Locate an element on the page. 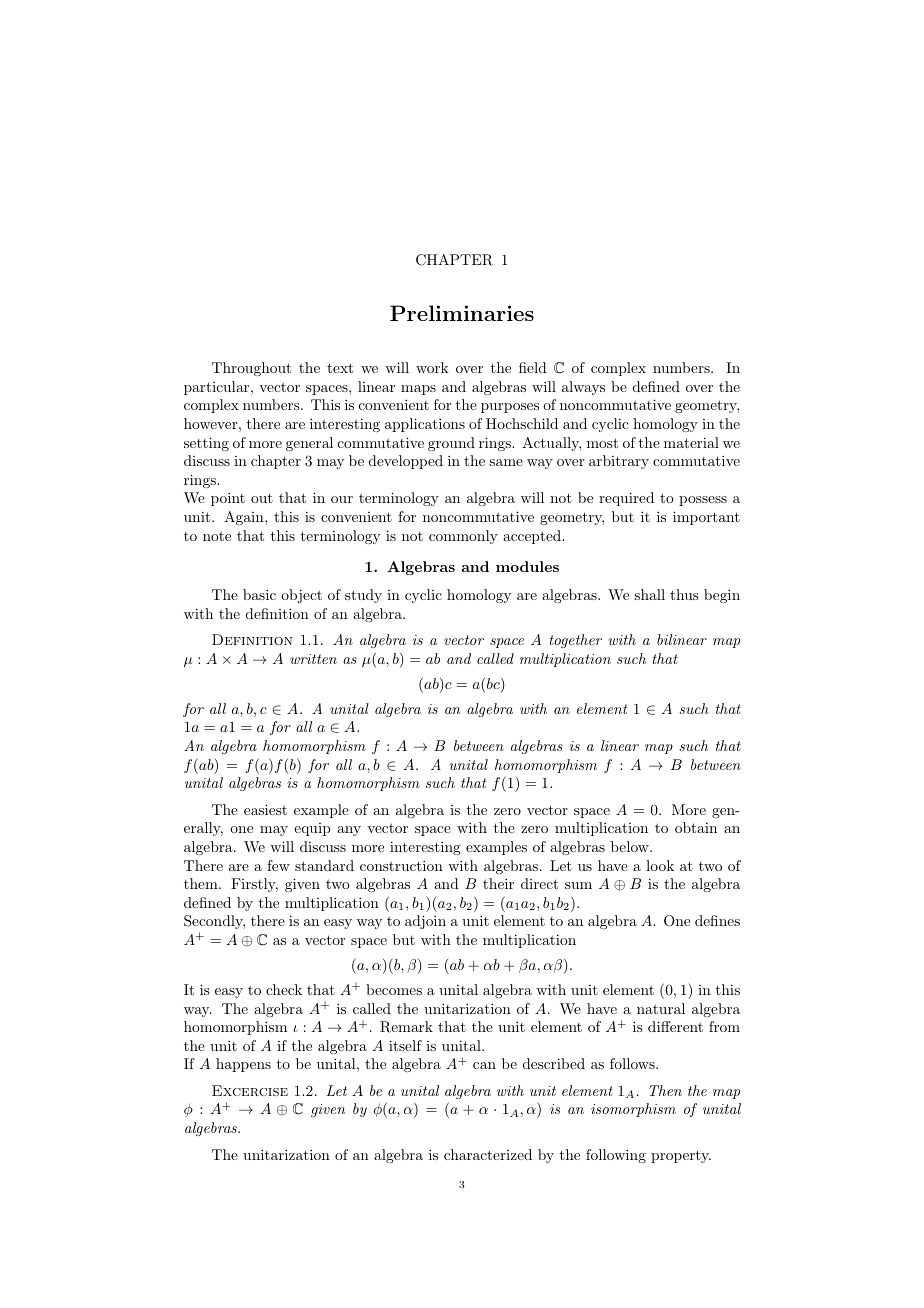  obtain is located at coordinates (696, 827).
